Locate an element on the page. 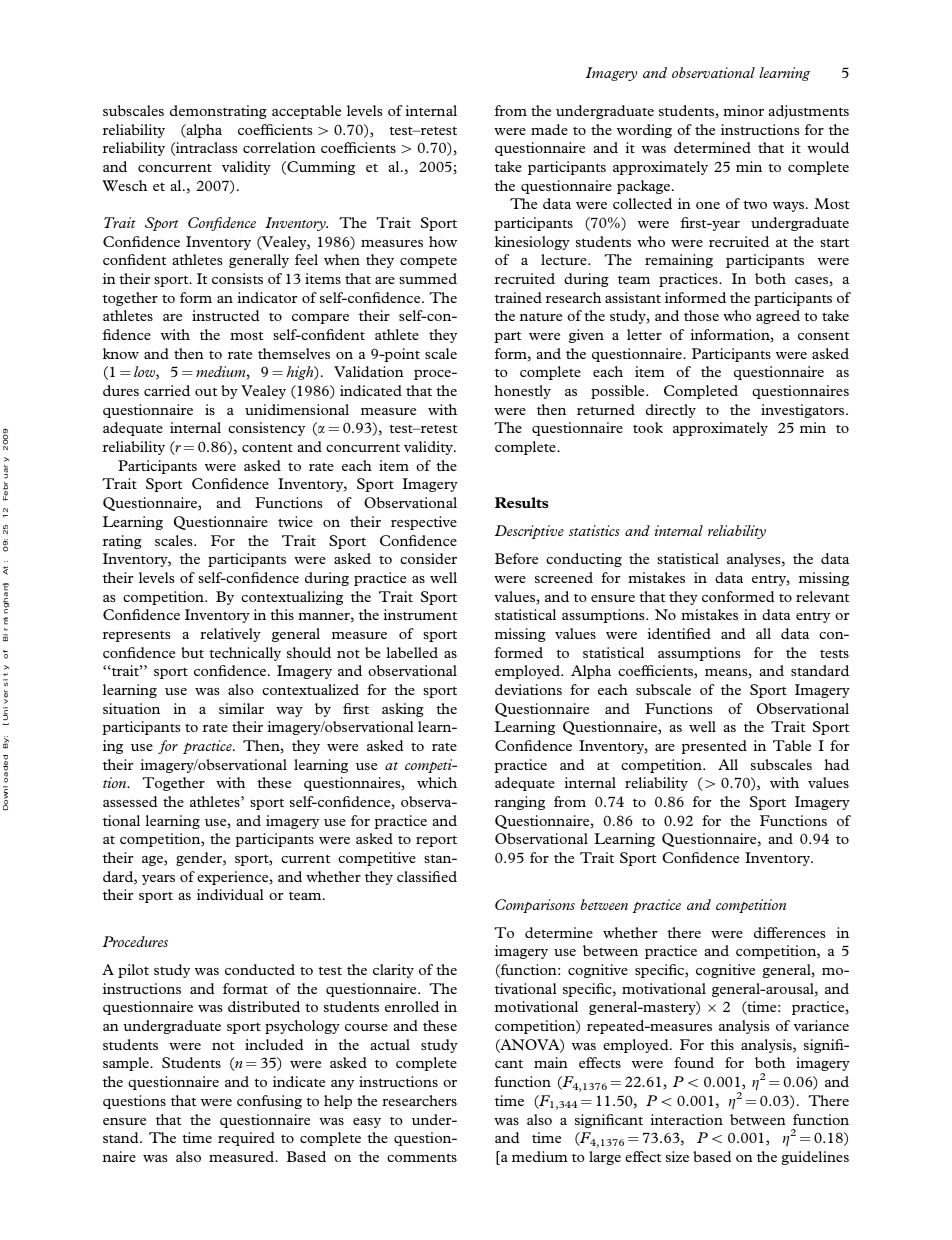 The height and width of the document is (1240, 952). required is located at coordinates (246, 1139).
